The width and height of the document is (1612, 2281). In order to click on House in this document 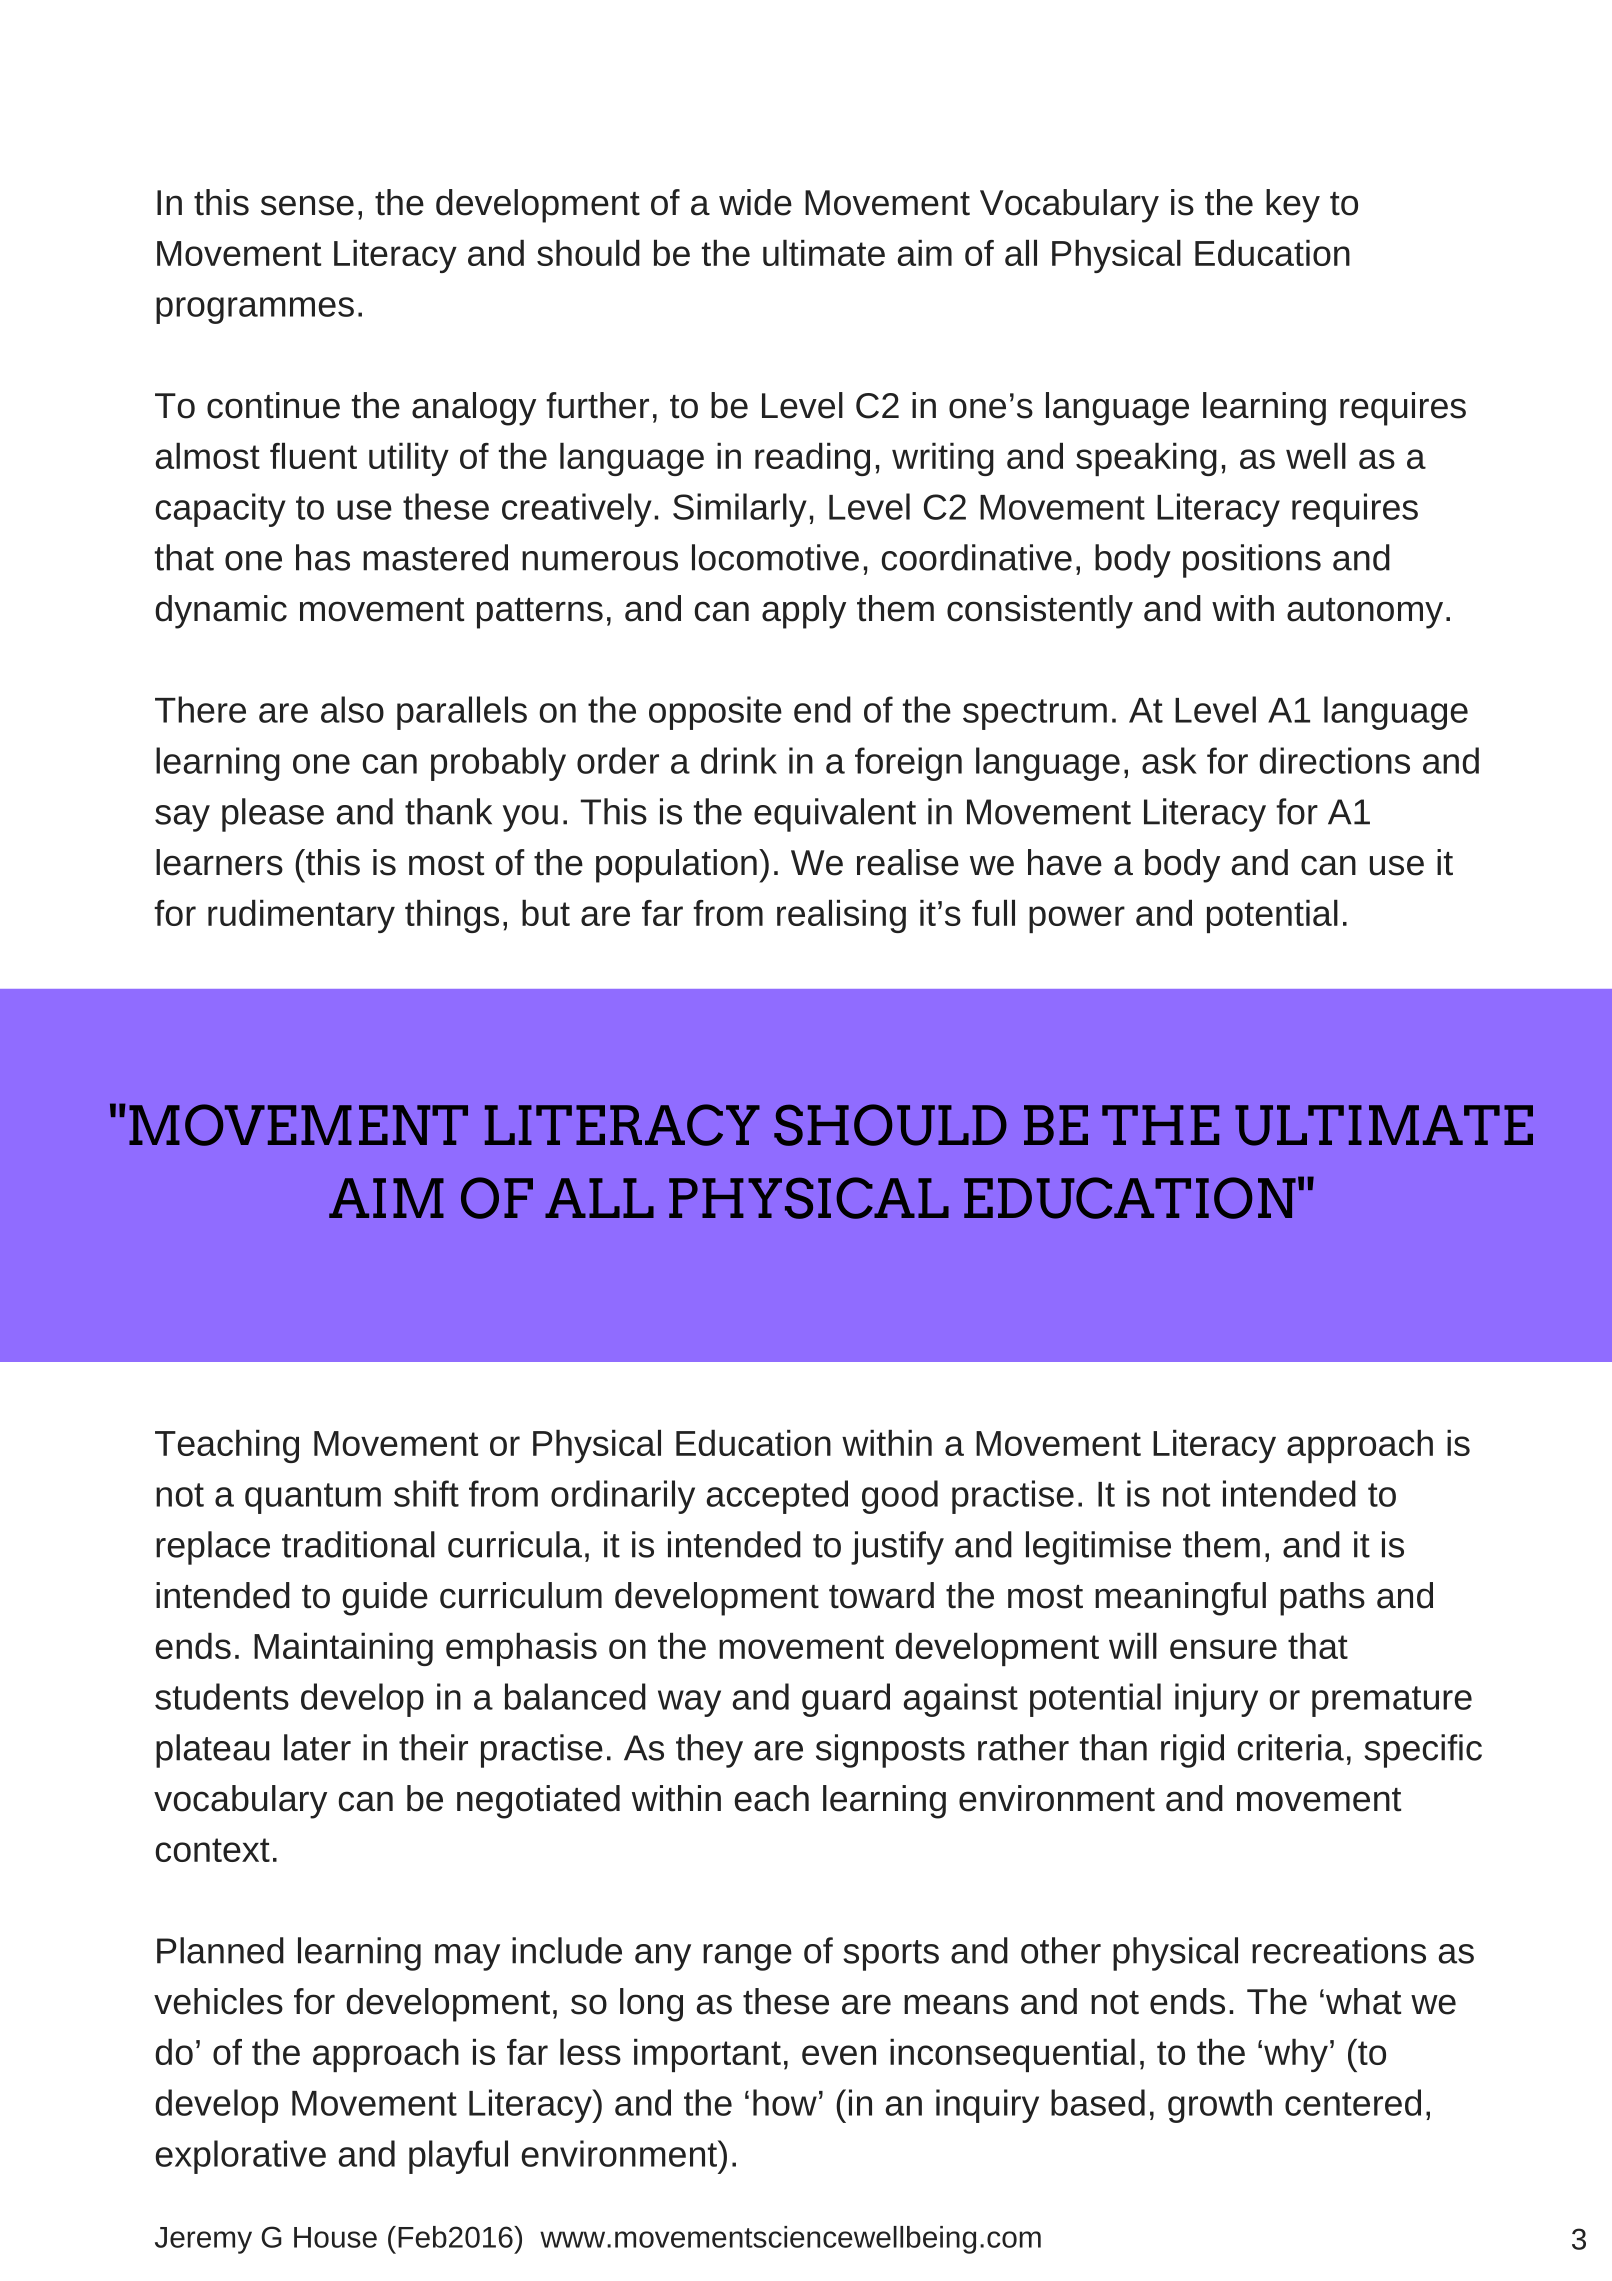, I will do `click(335, 2237)`.
